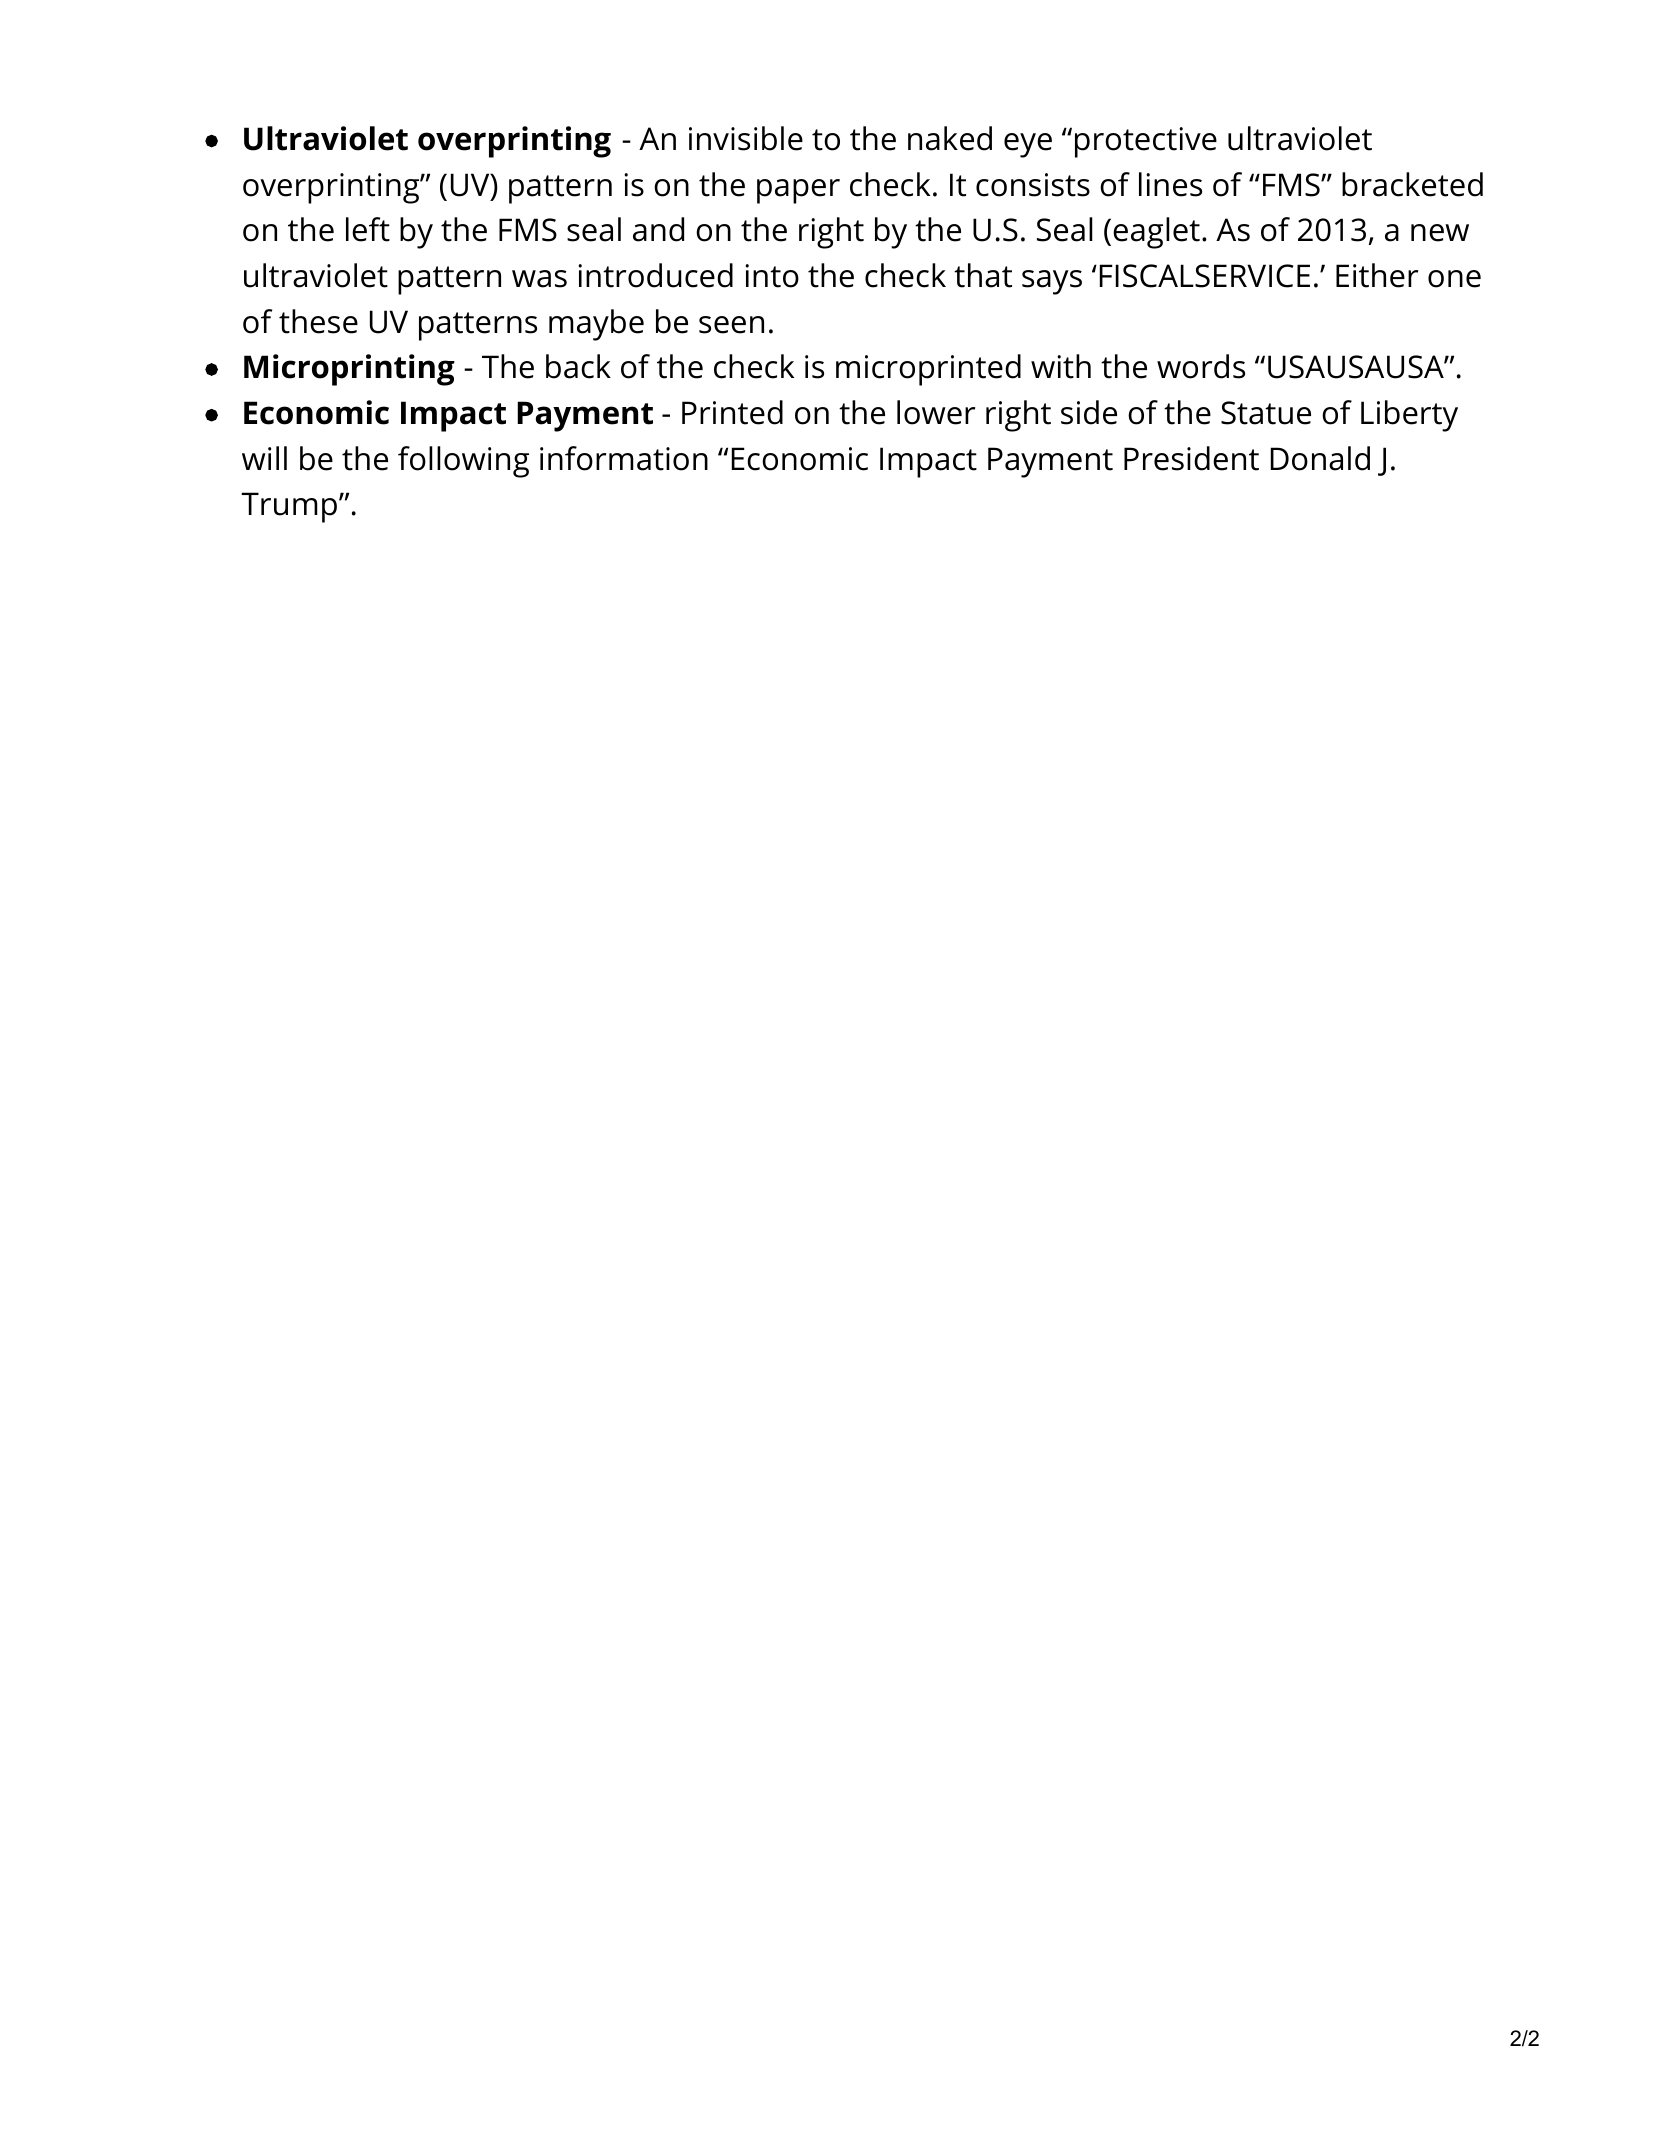 The height and width of the image is (2142, 1655). What do you see at coordinates (746, 138) in the image?
I see `invisible` at bounding box center [746, 138].
